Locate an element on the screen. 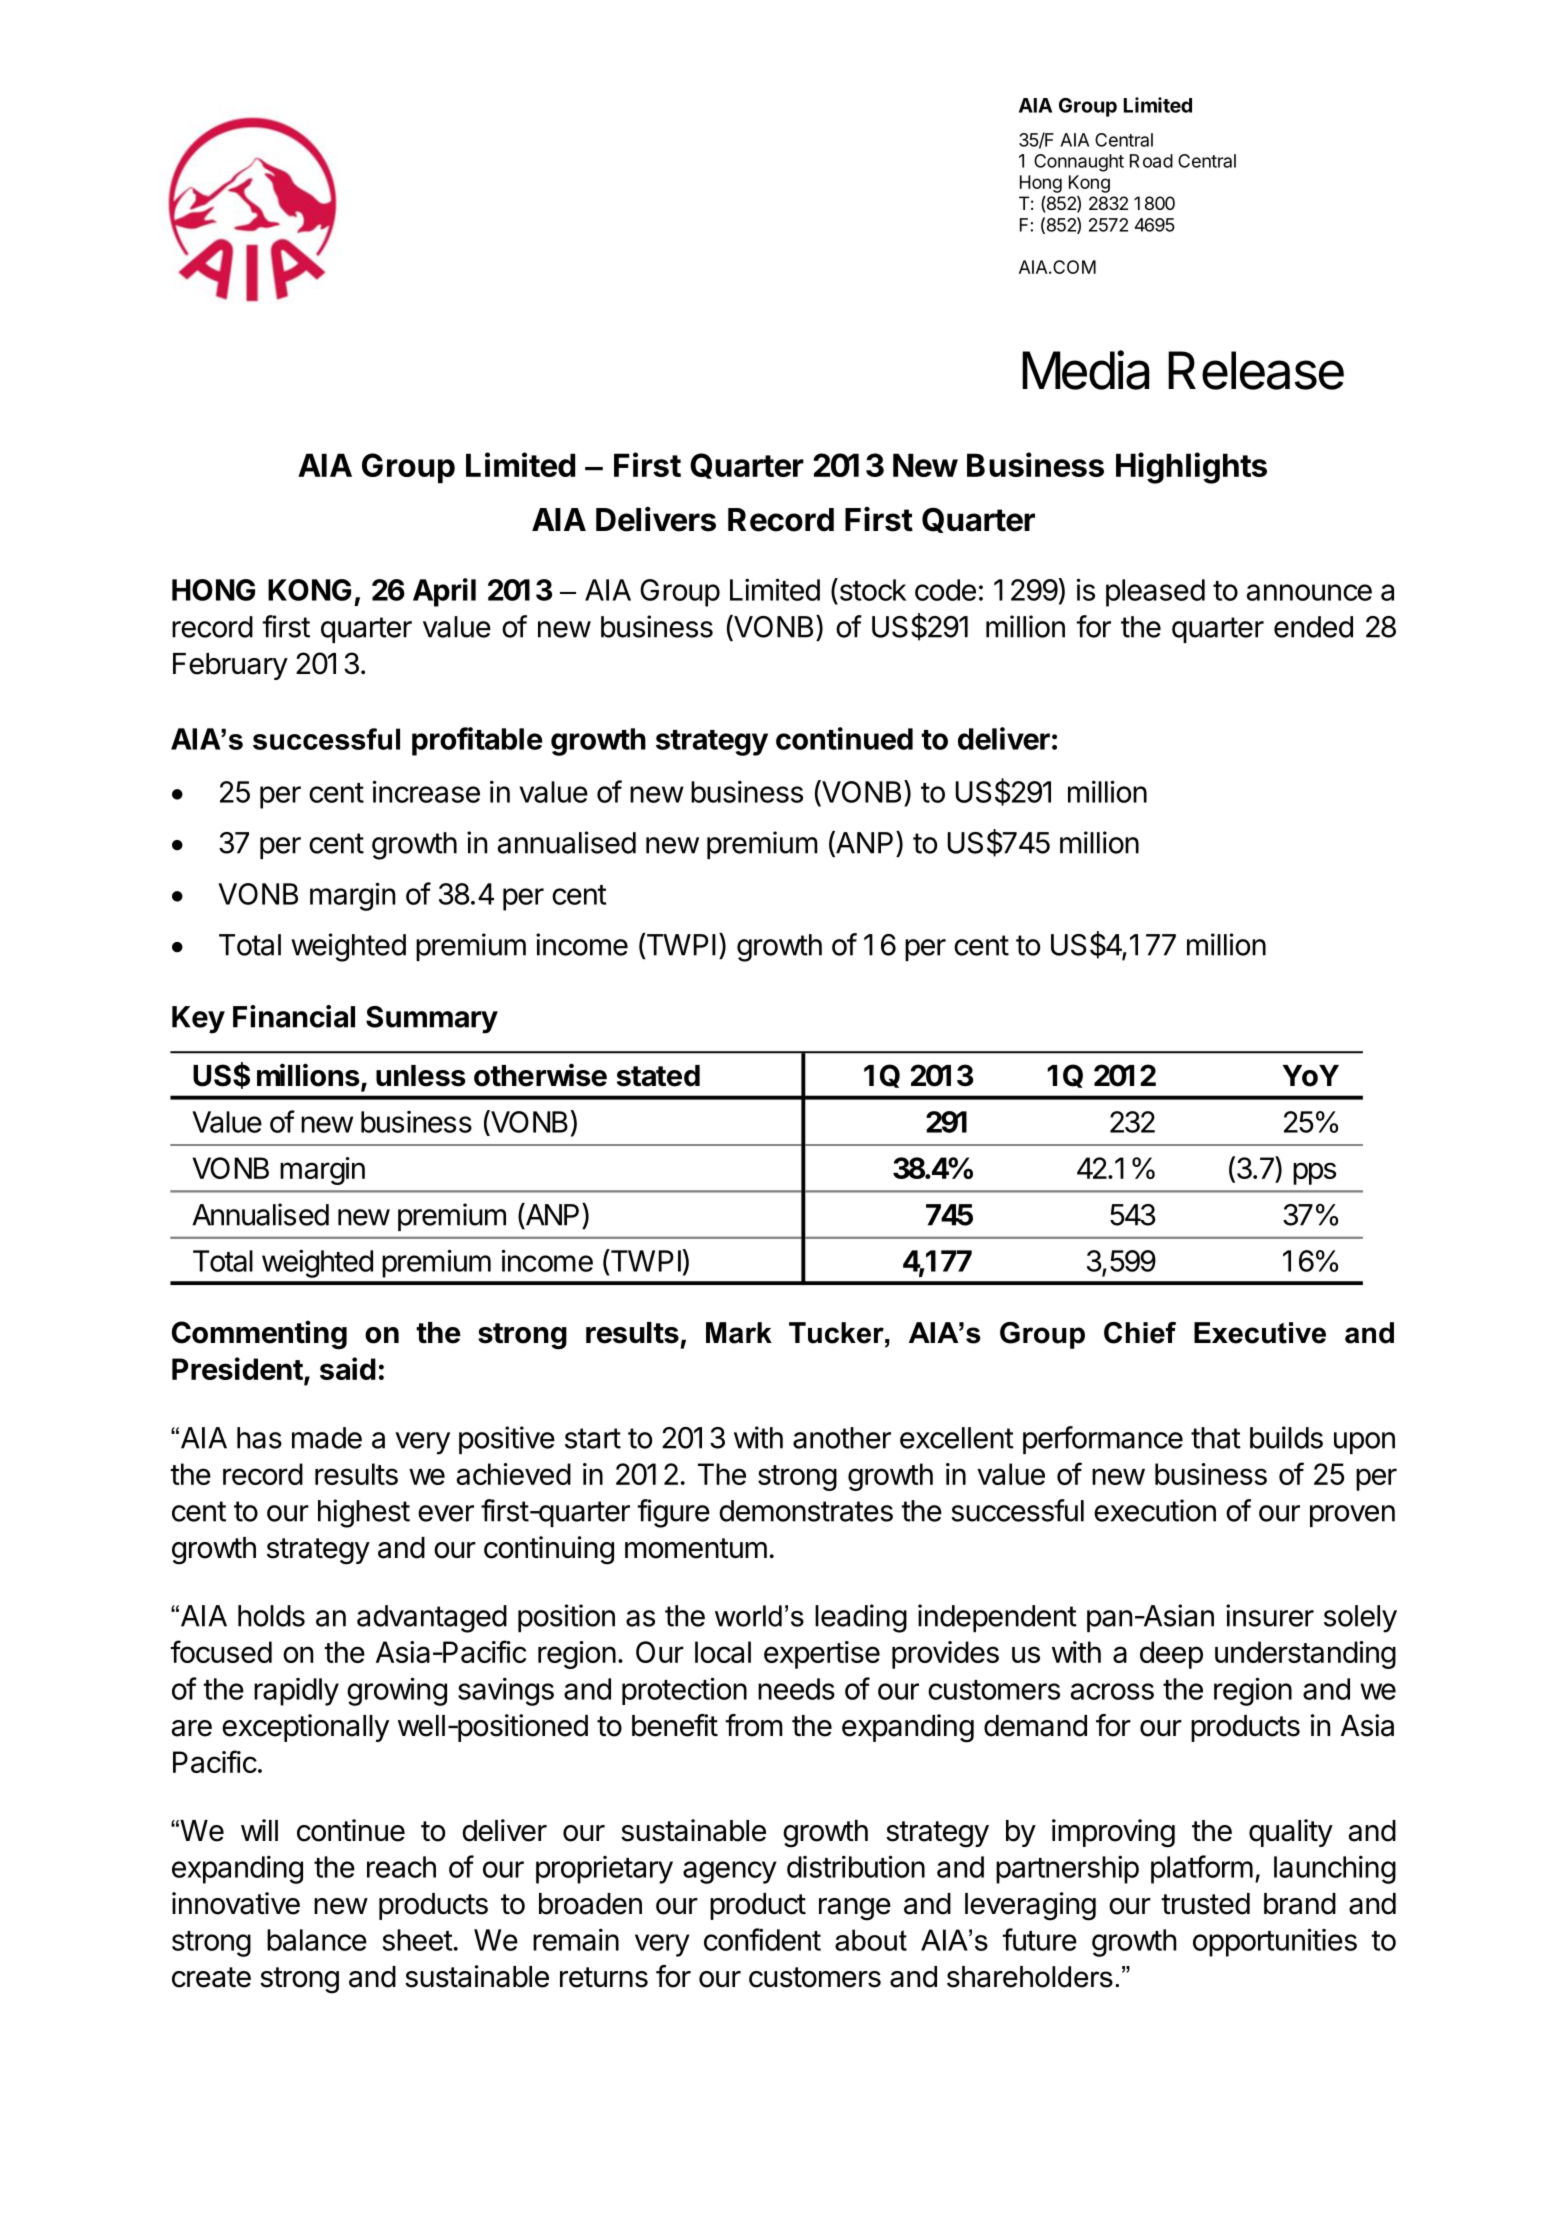 The height and width of the screenshot is (2215, 1566). pps is located at coordinates (1314, 1173).
